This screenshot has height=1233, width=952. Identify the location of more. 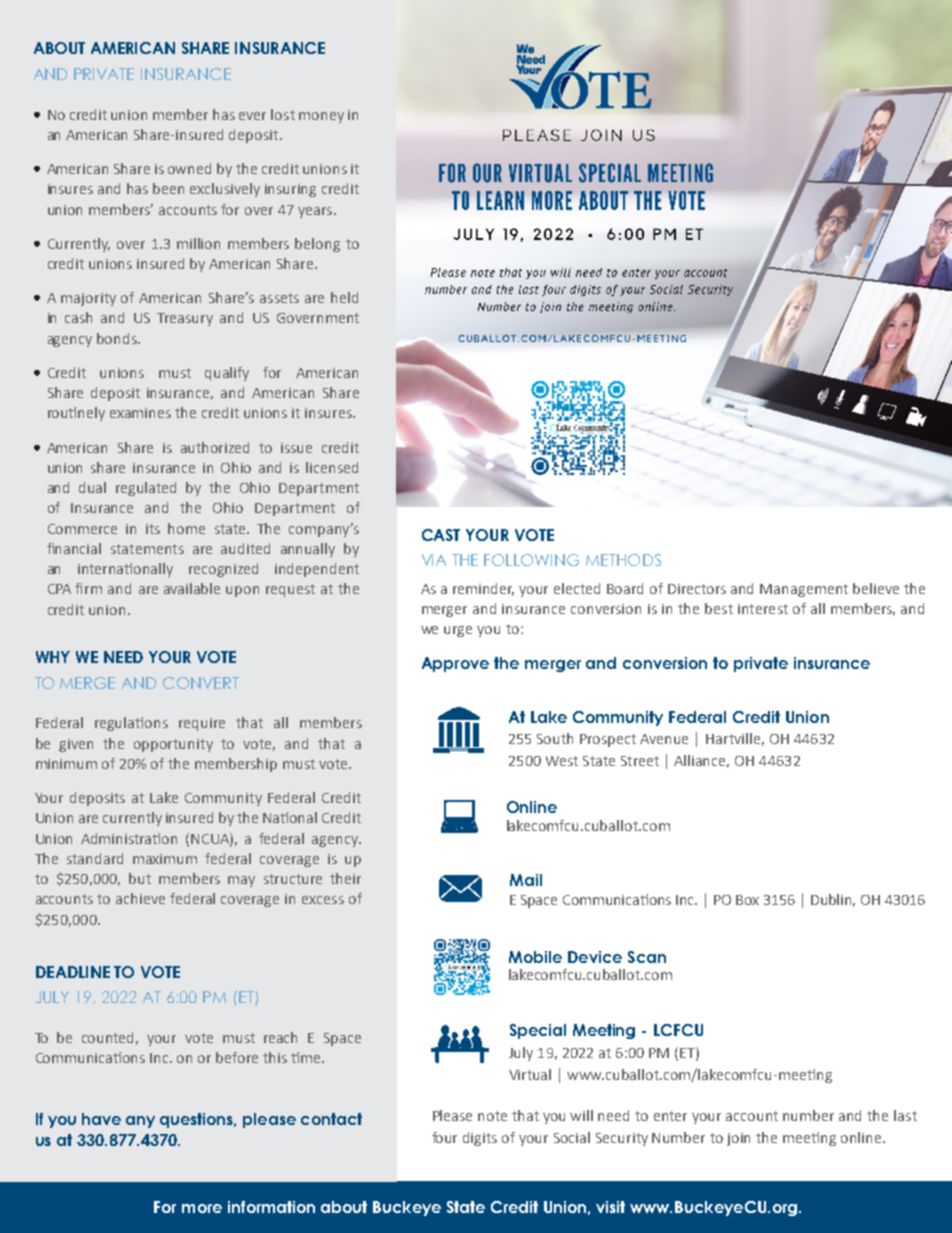
(202, 1208).
